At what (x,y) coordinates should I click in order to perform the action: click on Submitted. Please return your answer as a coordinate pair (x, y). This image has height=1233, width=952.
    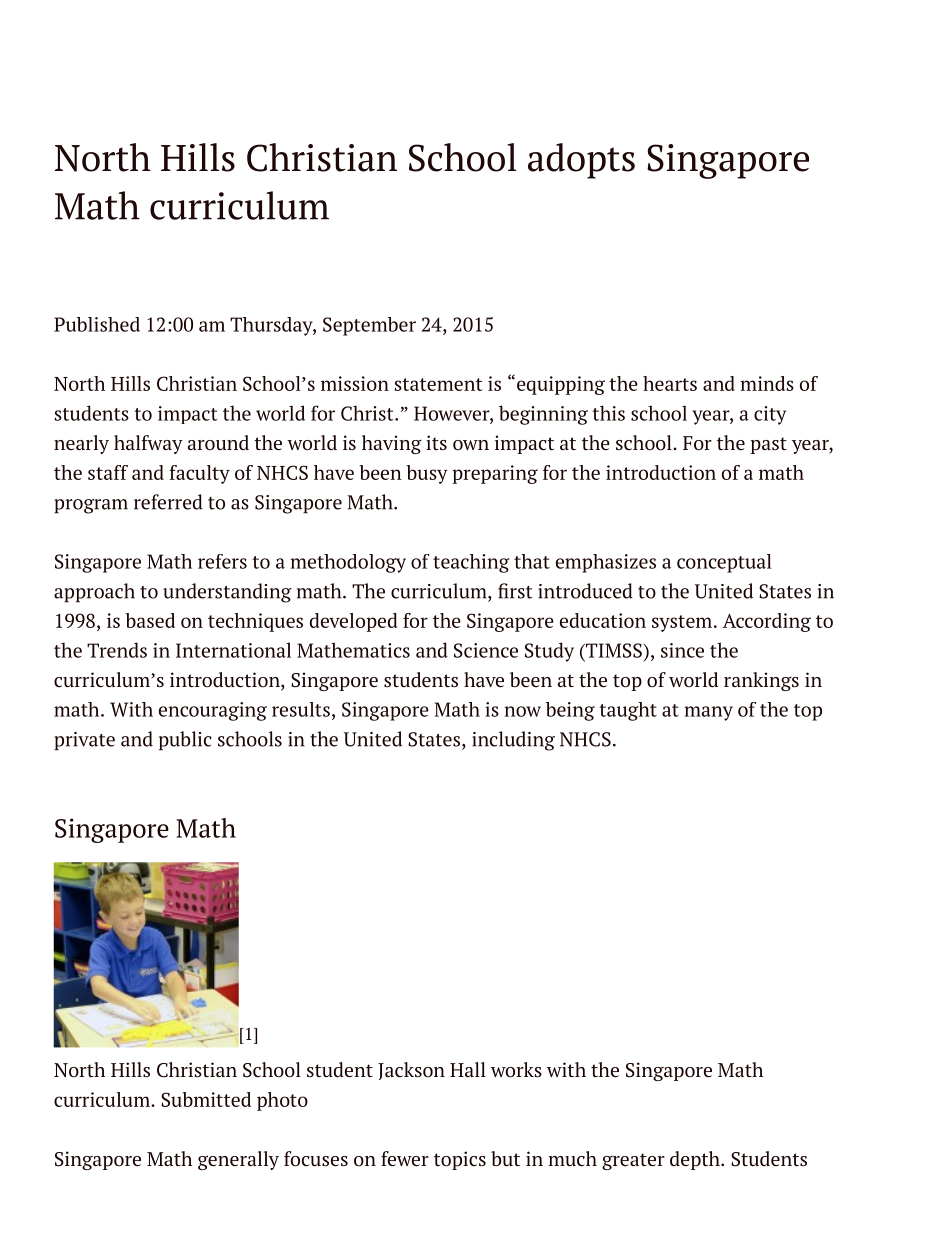
    Looking at the image, I should click on (206, 1099).
